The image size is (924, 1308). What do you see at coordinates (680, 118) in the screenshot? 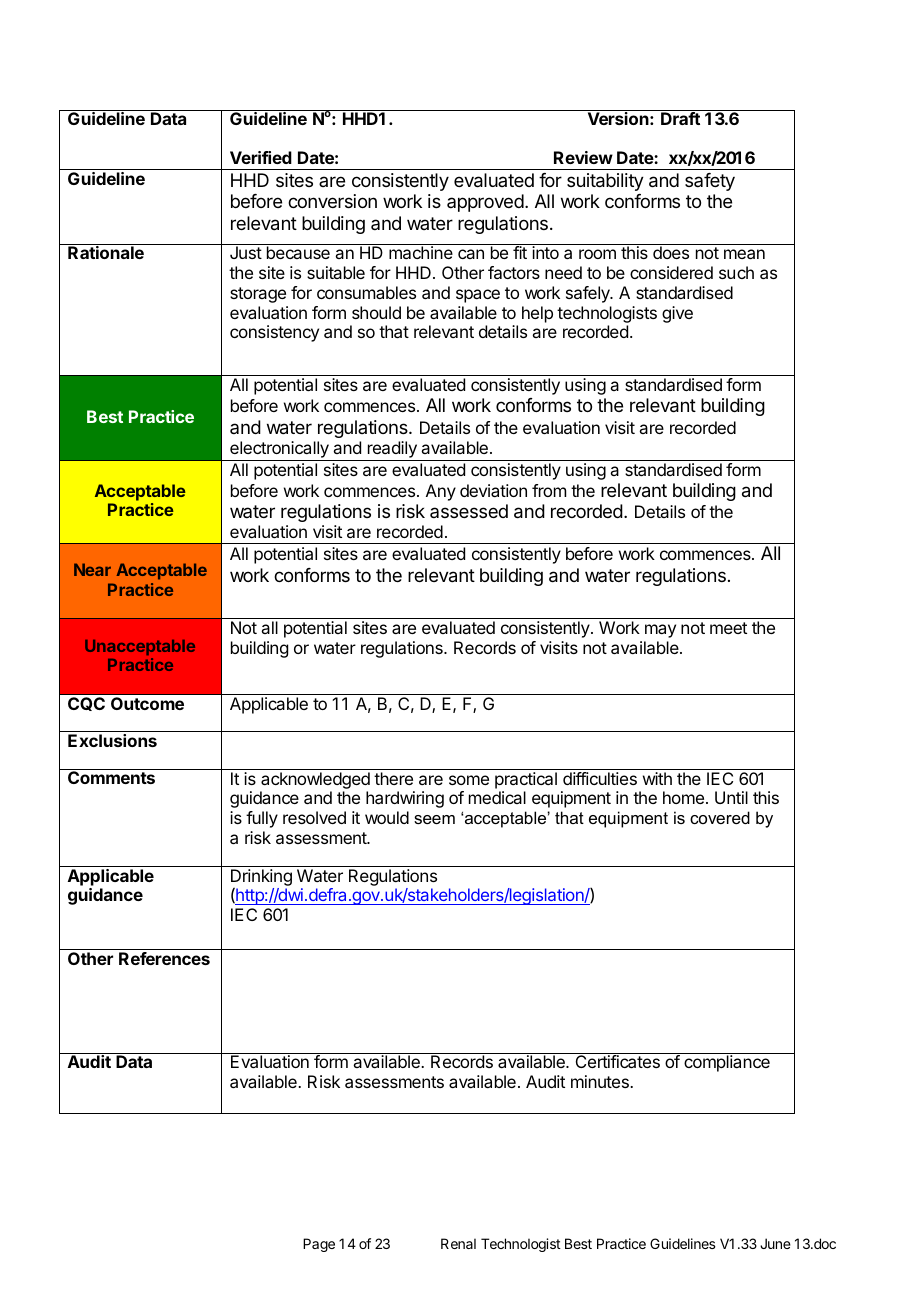
I see `Draft` at bounding box center [680, 118].
